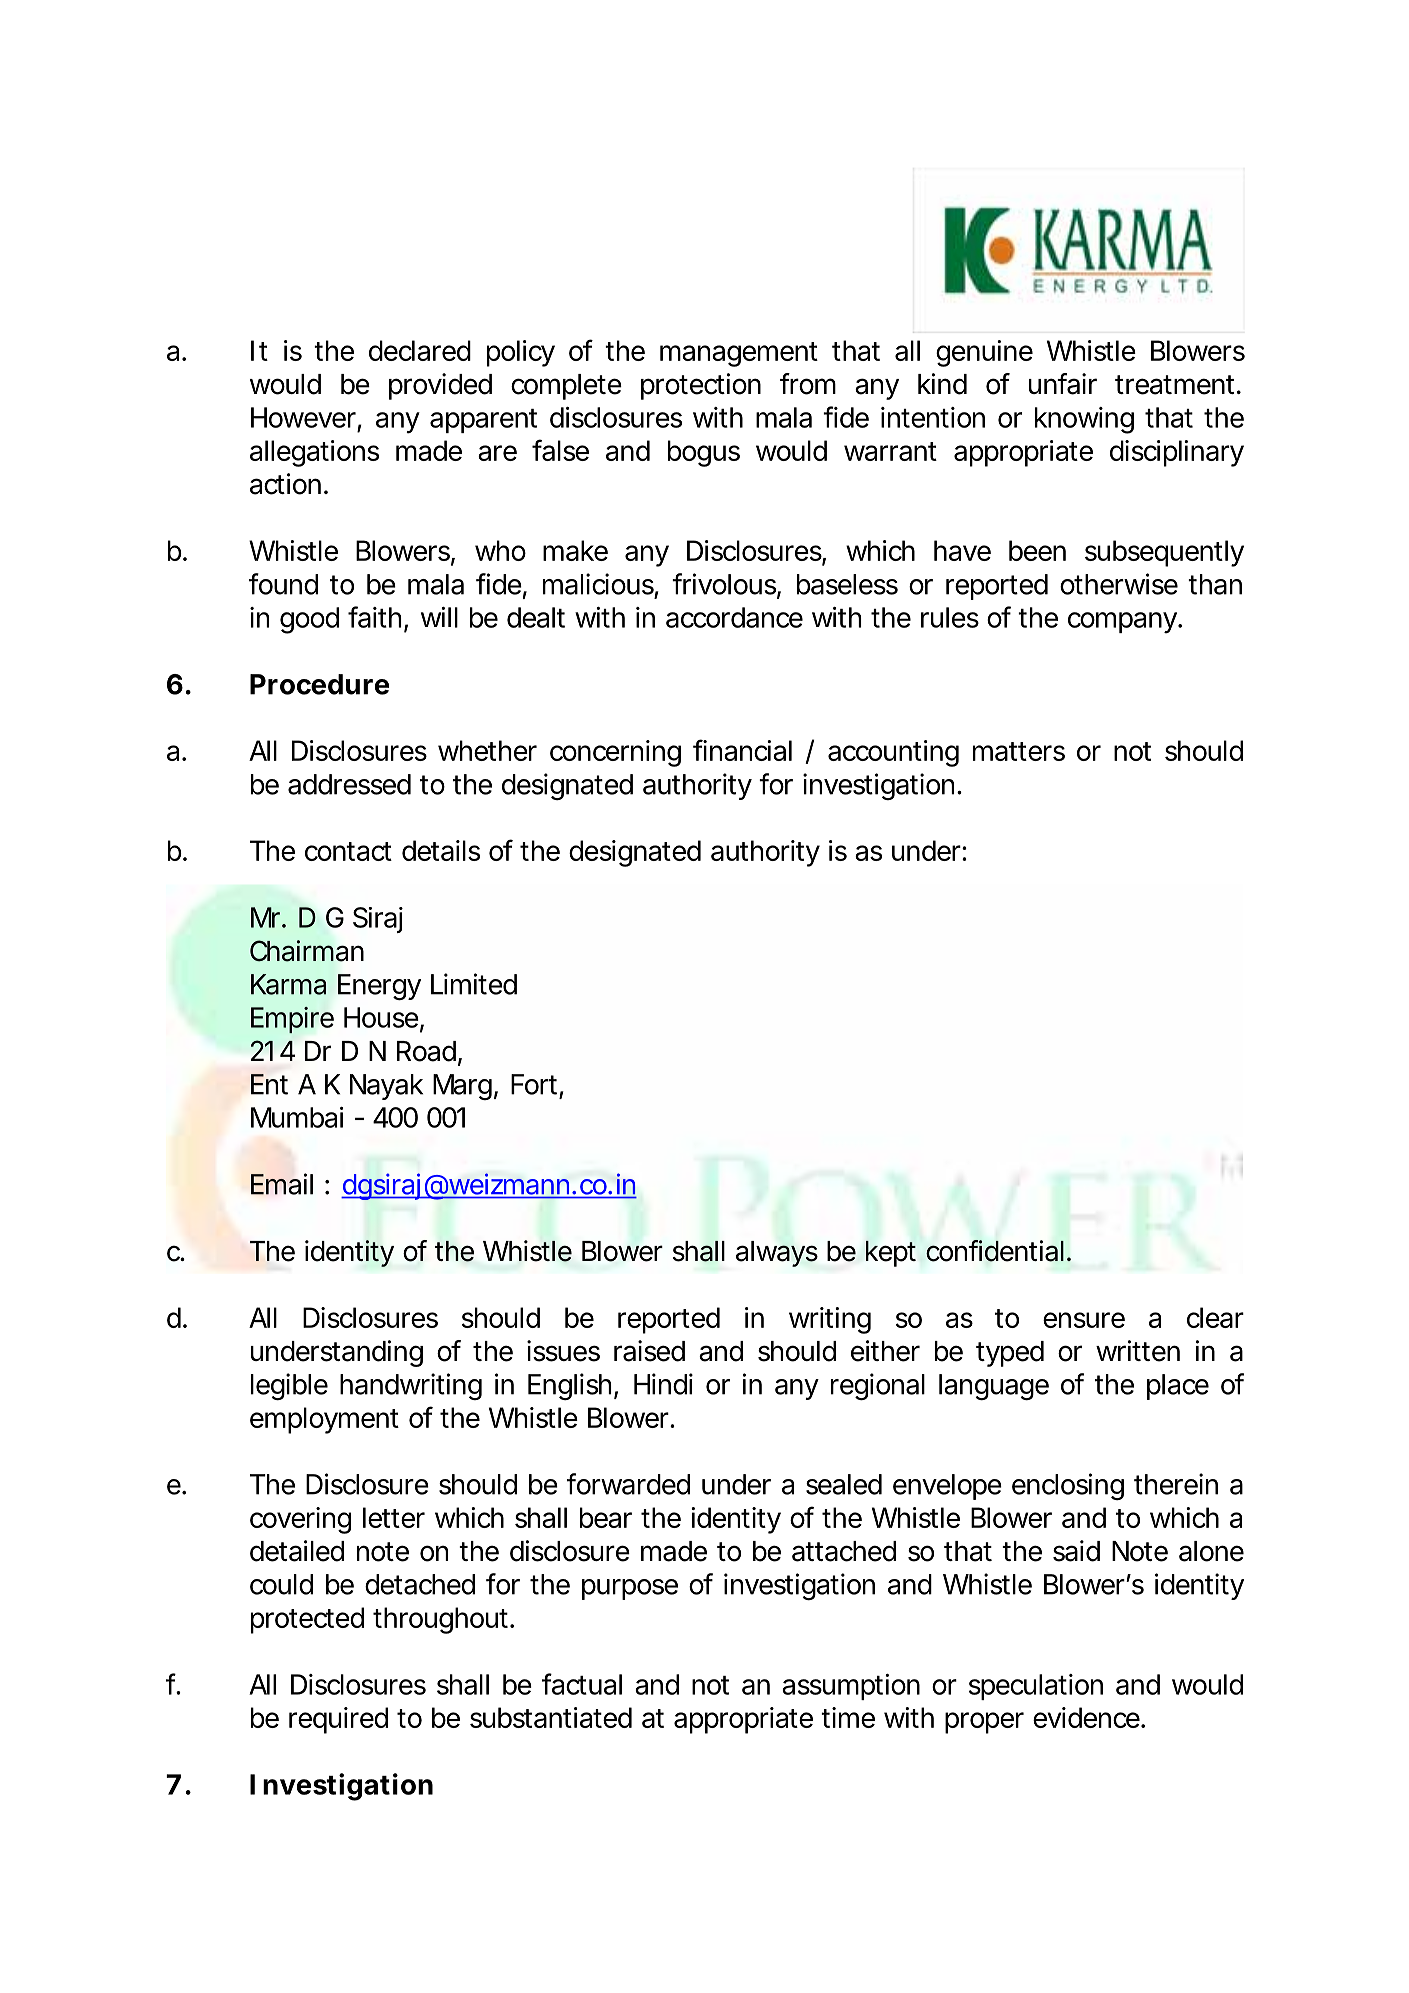 This screenshot has height=1993, width=1409. What do you see at coordinates (440, 386) in the screenshot?
I see `provided` at bounding box center [440, 386].
